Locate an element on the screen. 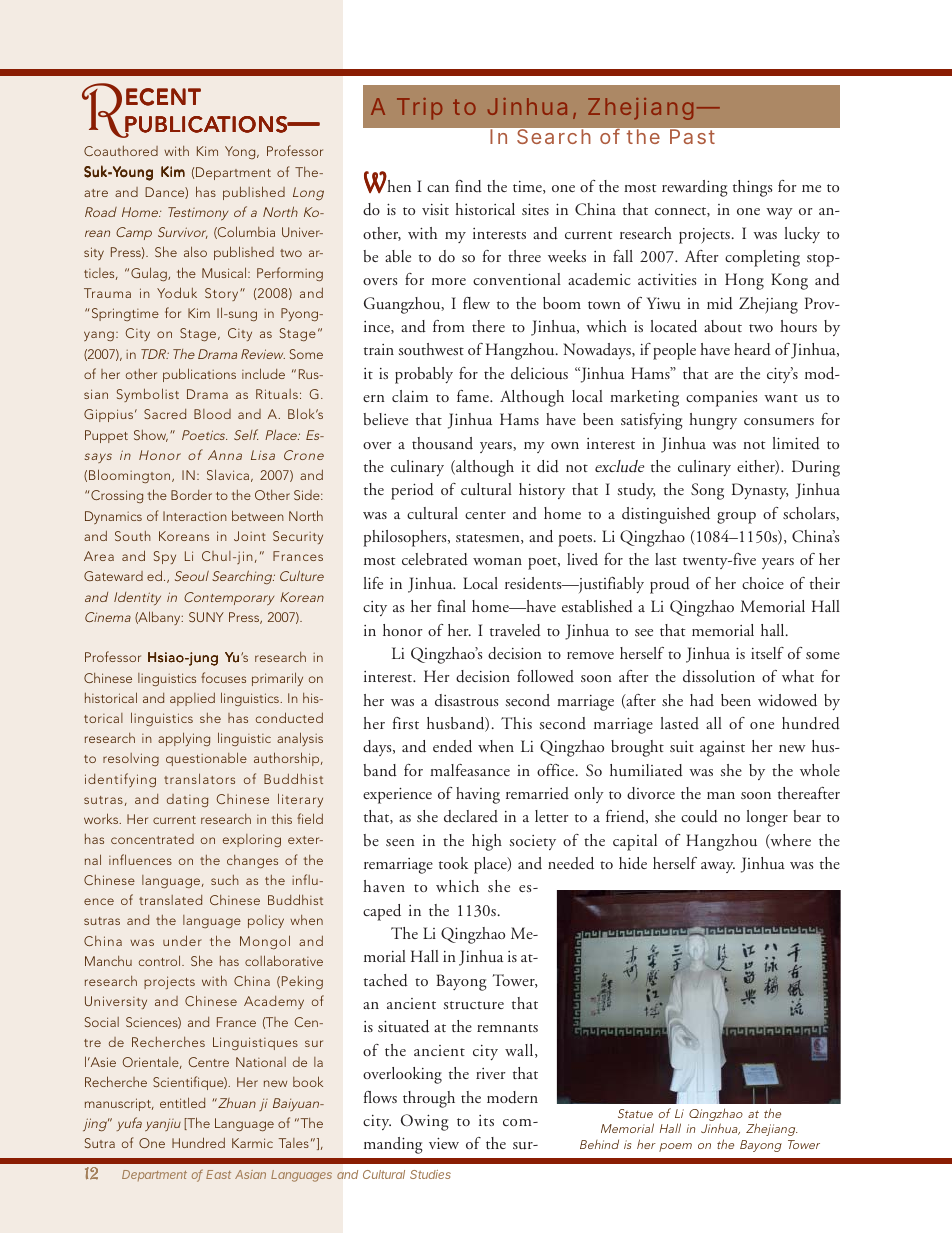  Border is located at coordinates (191, 495).
